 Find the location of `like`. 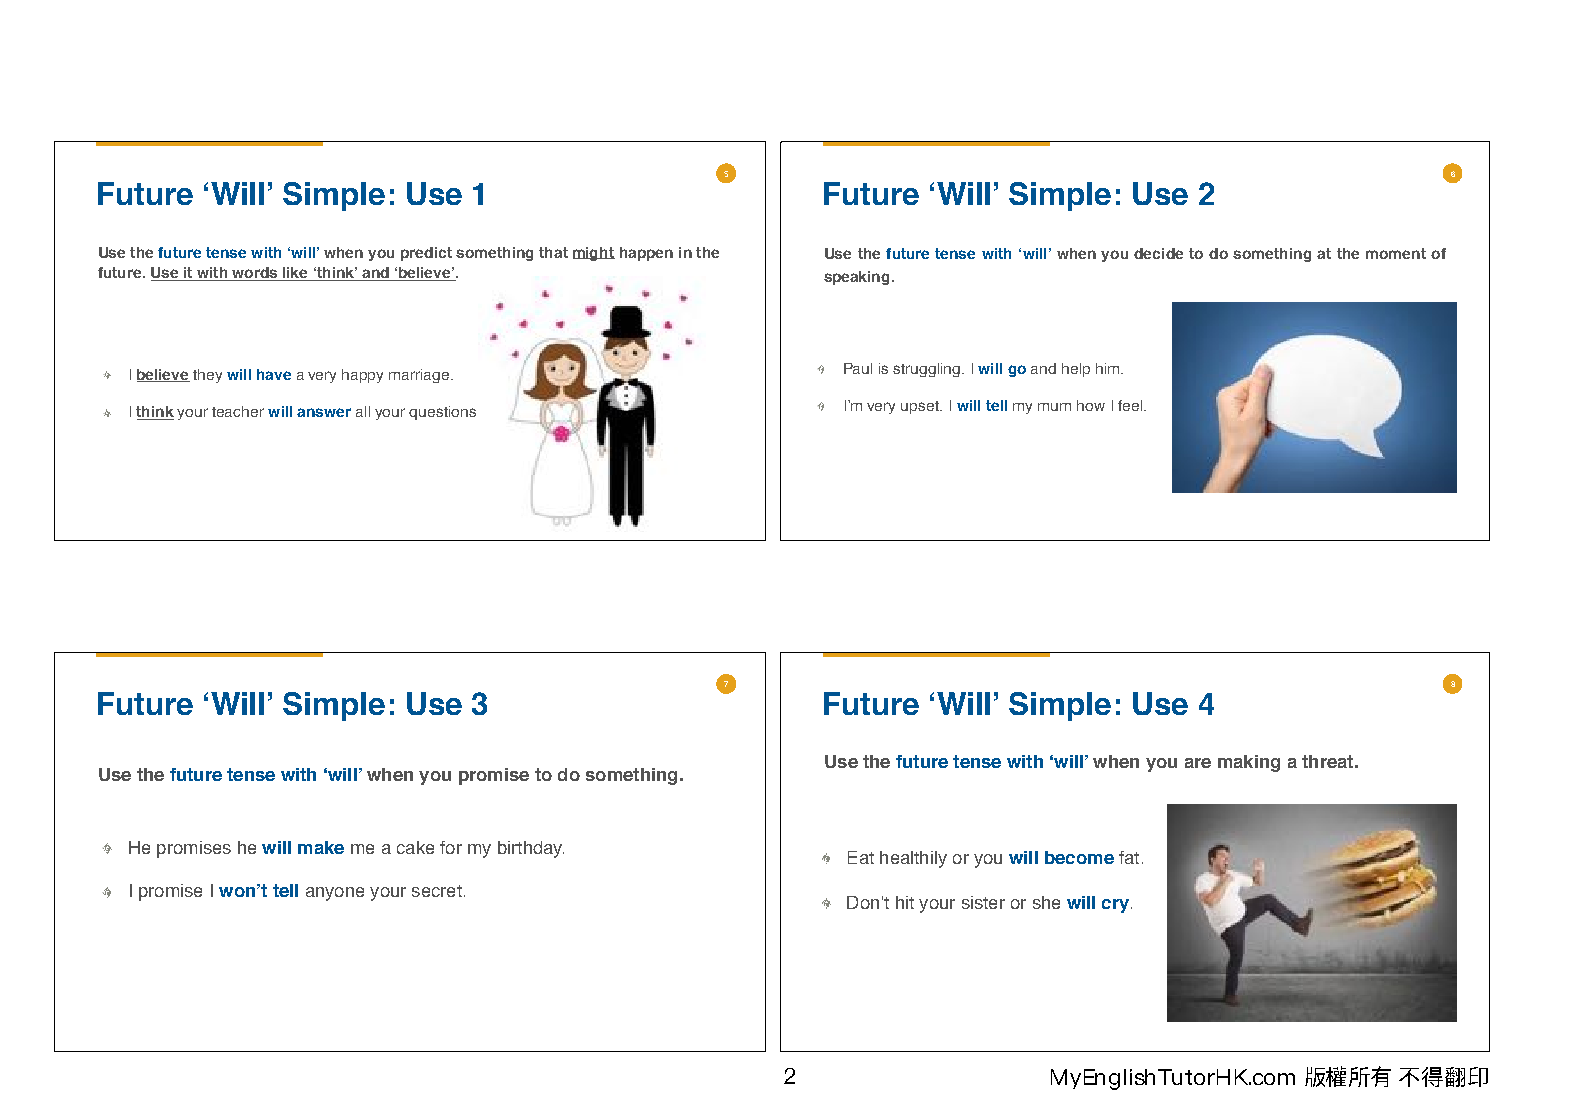

like is located at coordinates (295, 274).
